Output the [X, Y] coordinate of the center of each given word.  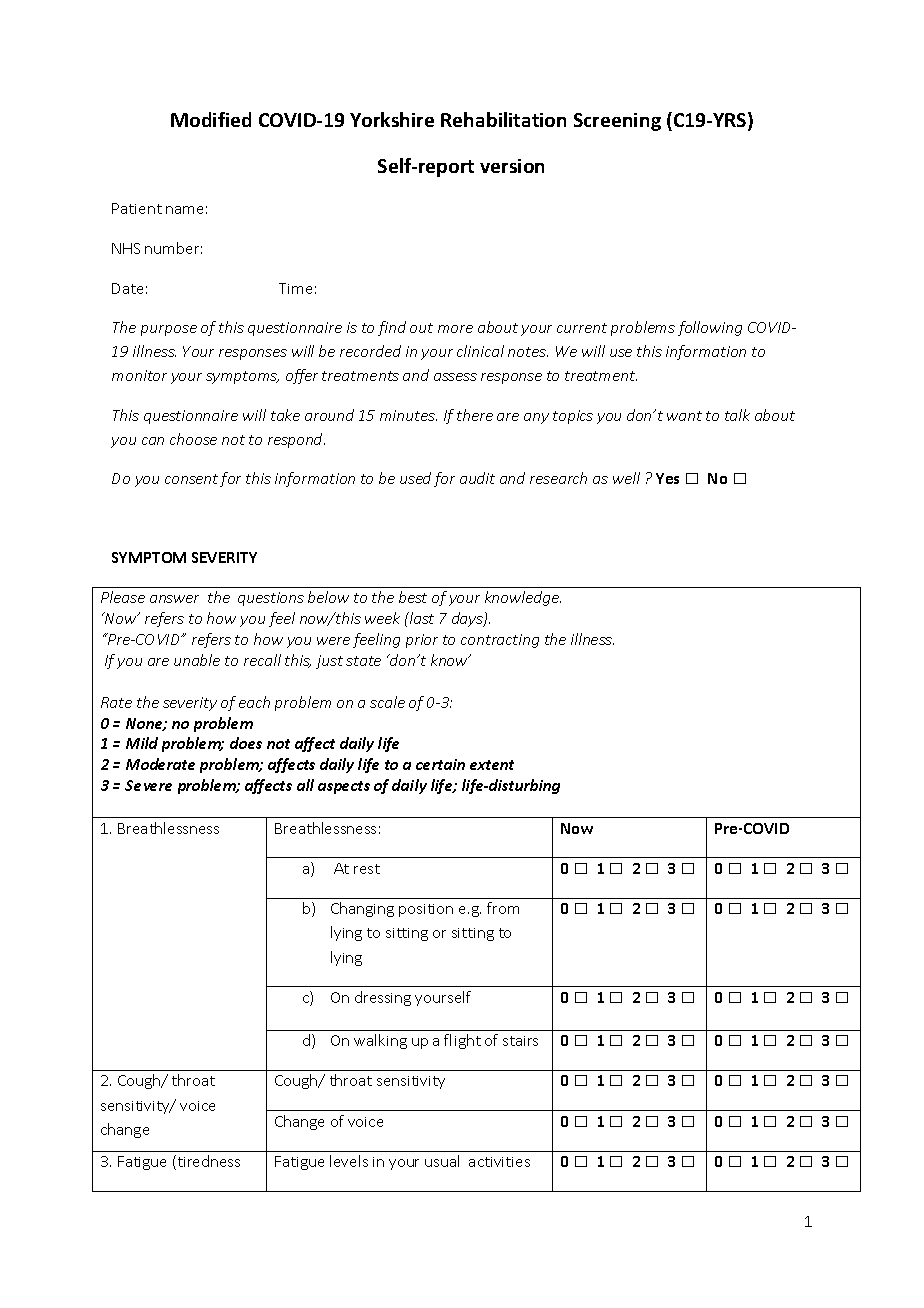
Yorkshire [392, 119]
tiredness [207, 1162]
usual [442, 1161]
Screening [617, 122]
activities [499, 1162]
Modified [211, 119]
